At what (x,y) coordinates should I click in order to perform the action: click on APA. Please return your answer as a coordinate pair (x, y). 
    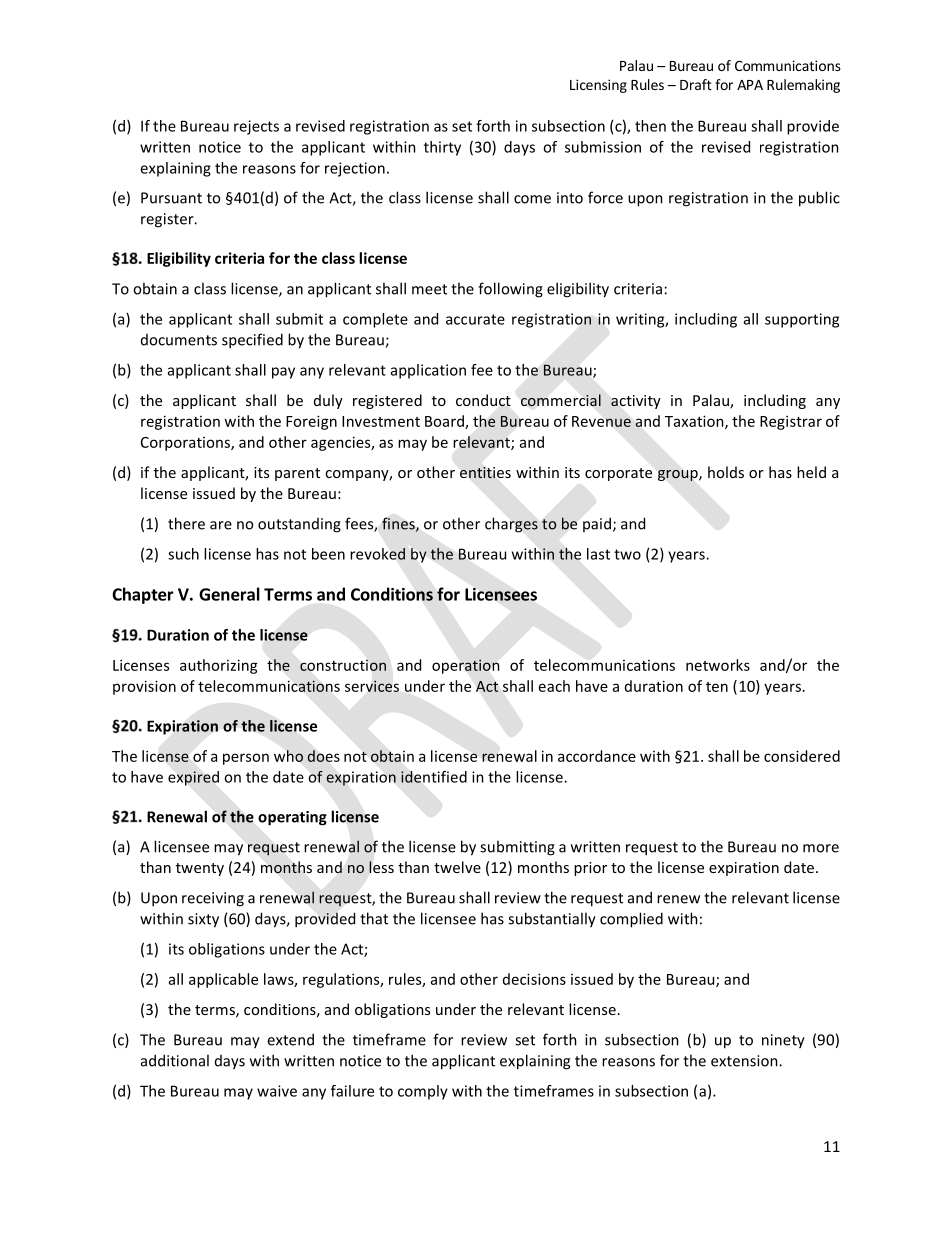
    Looking at the image, I should click on (750, 85).
